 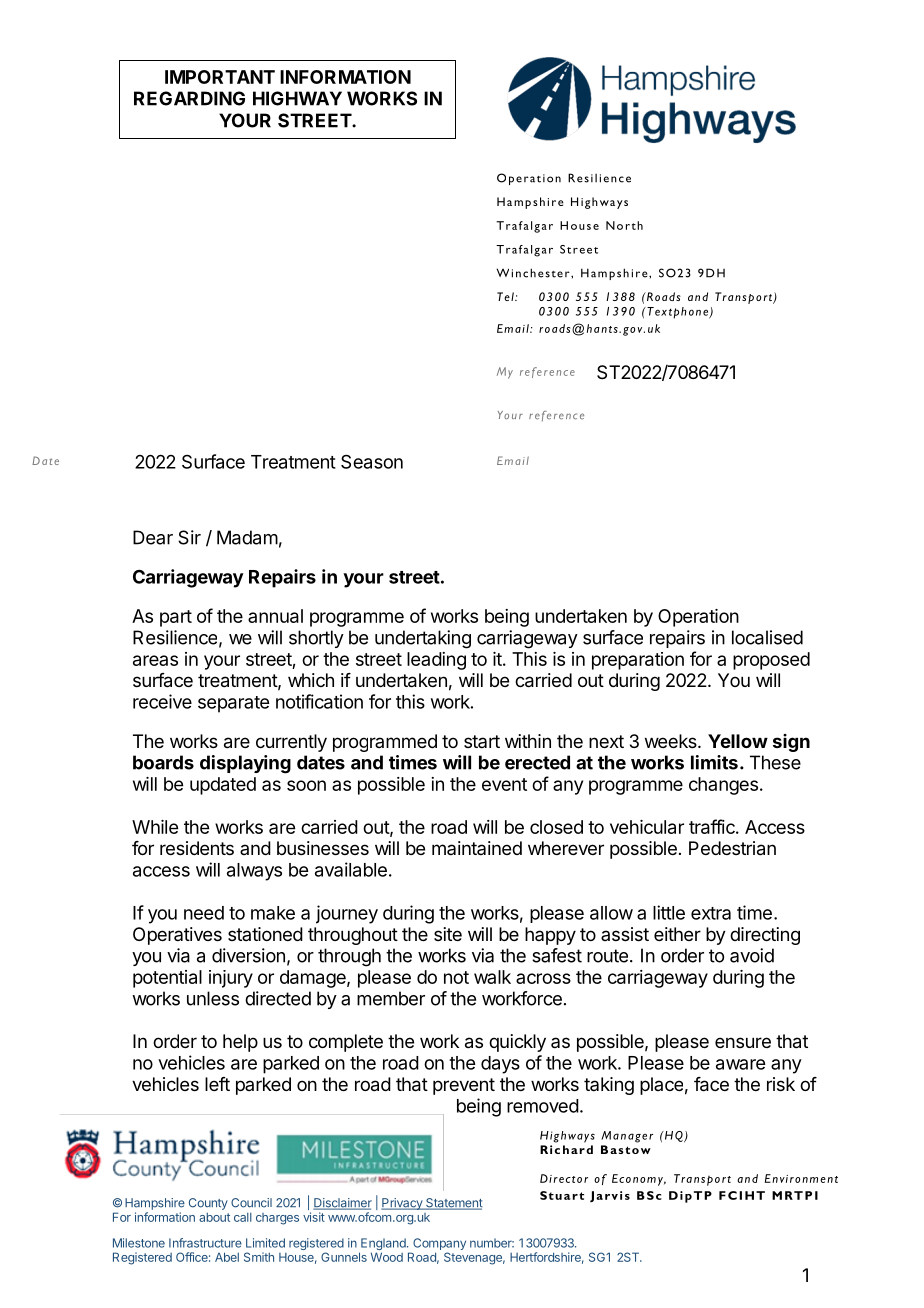 I want to click on North, so click(x=624, y=225).
